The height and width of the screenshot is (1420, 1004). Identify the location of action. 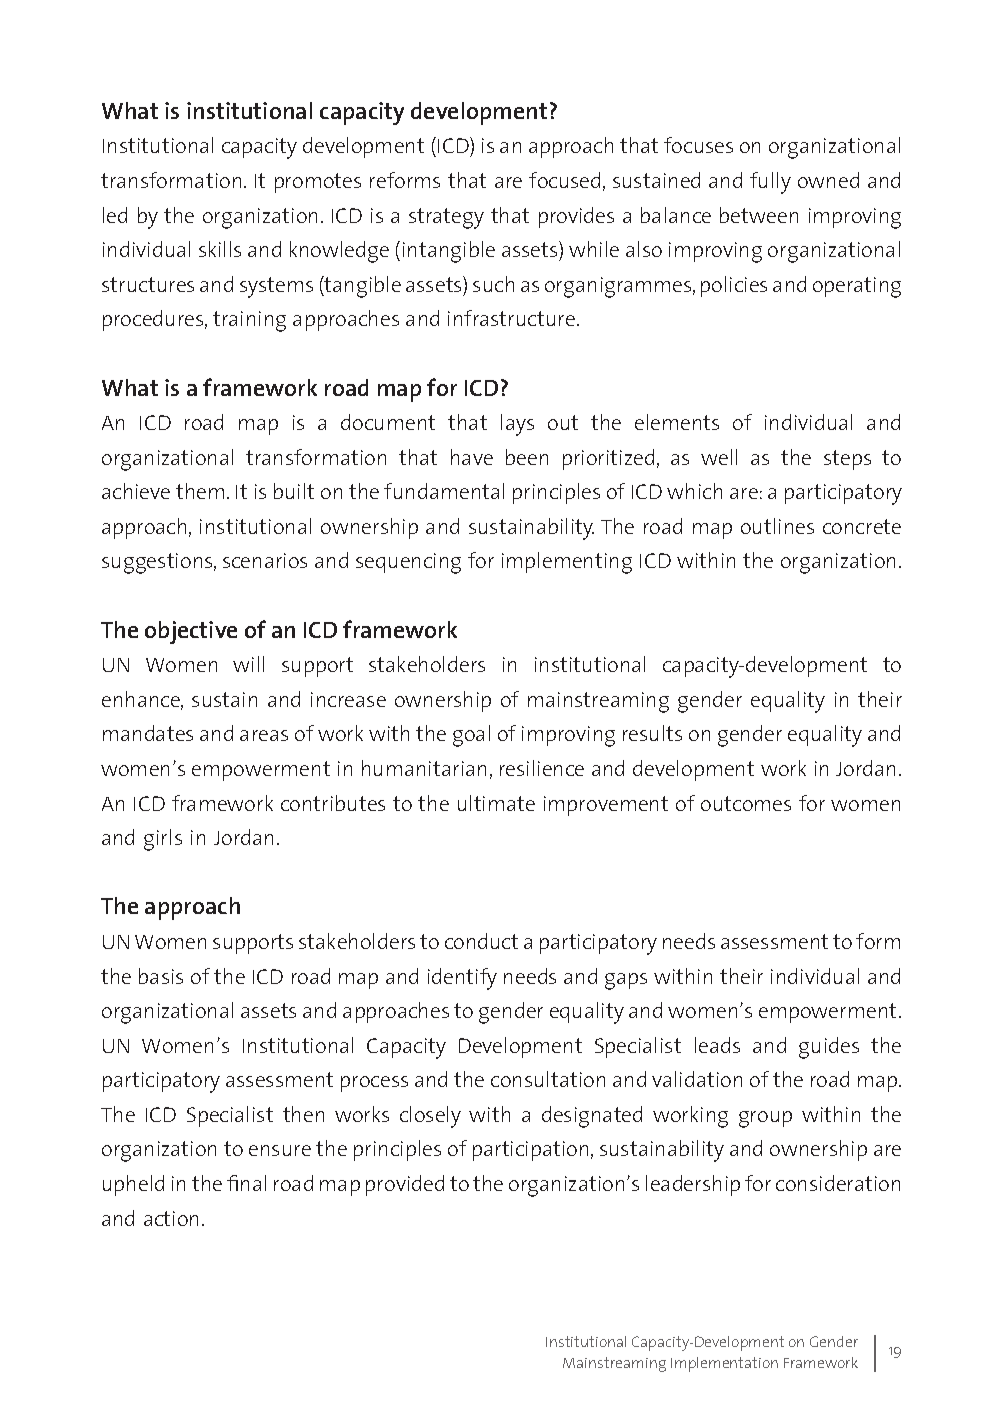
(171, 1218).
